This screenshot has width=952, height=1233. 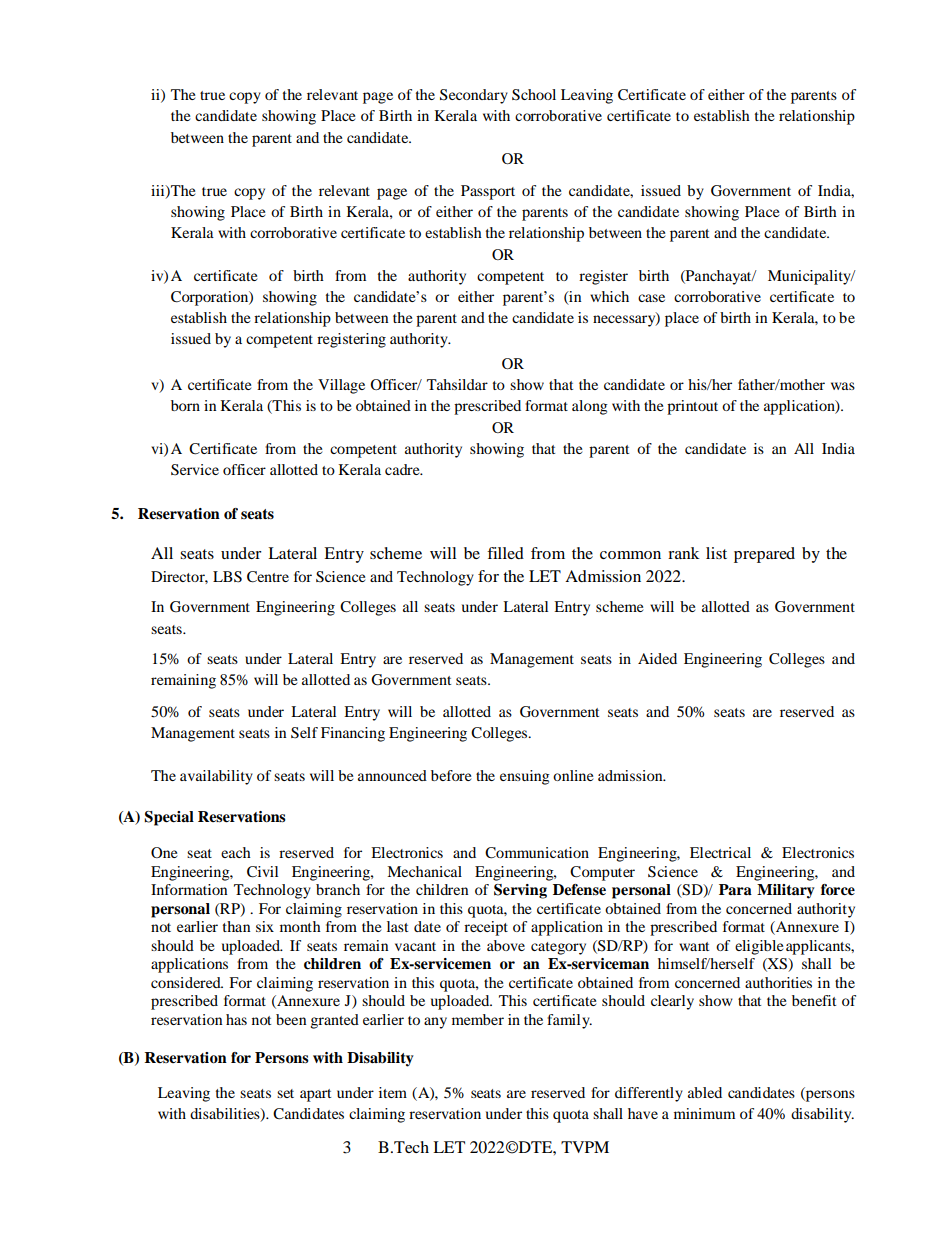 I want to click on ensuing, so click(x=525, y=777).
